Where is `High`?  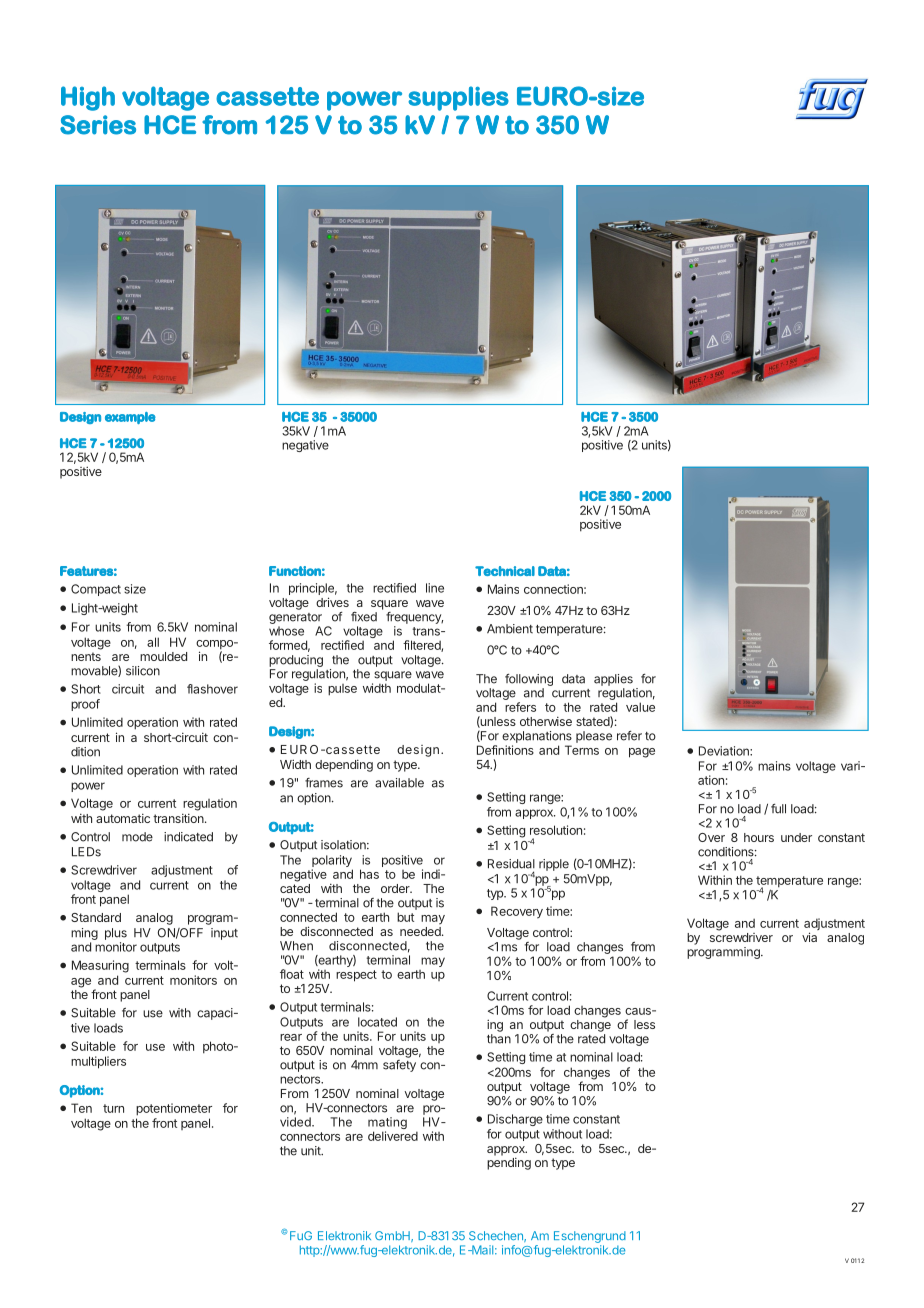 High is located at coordinates (88, 98).
